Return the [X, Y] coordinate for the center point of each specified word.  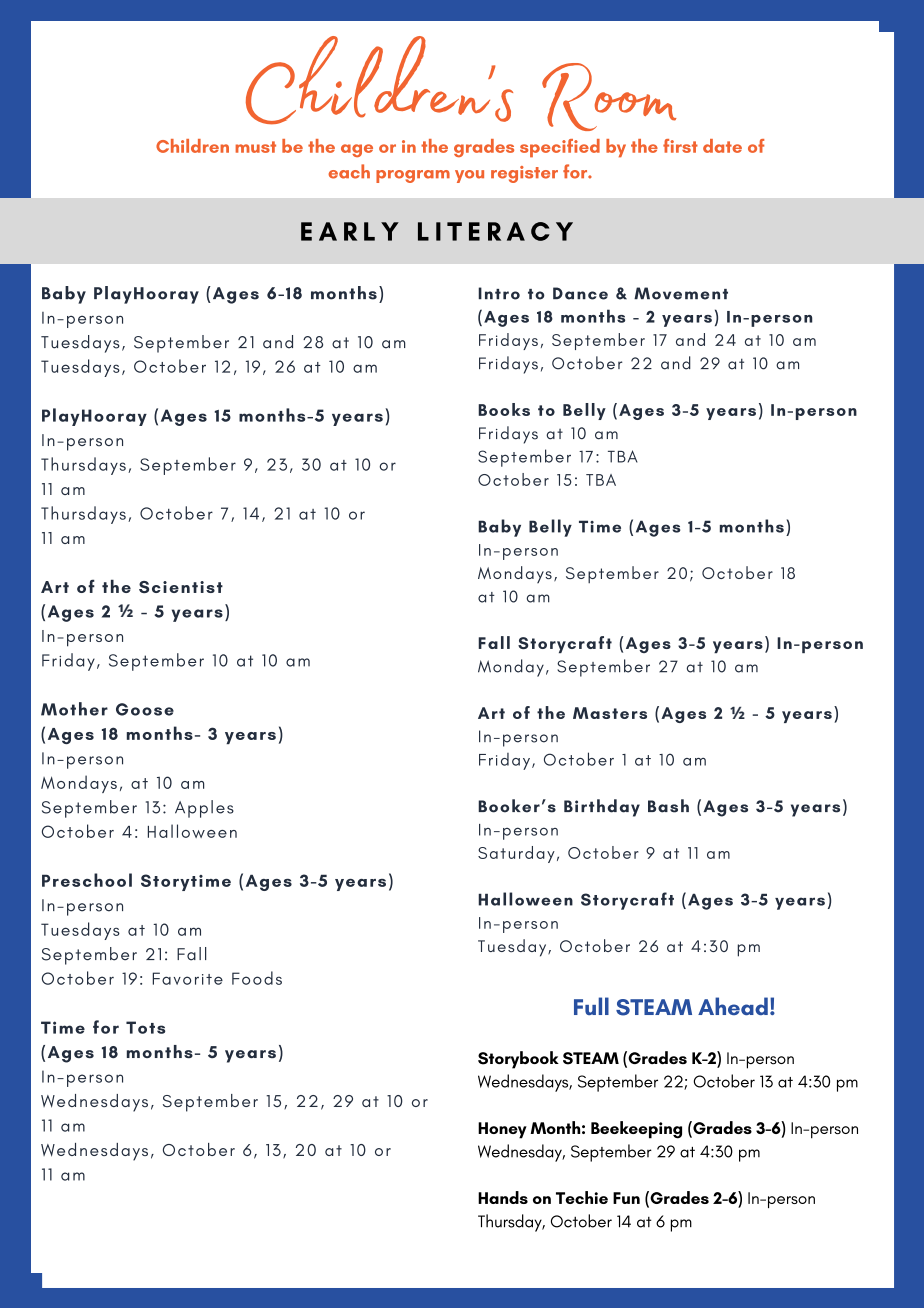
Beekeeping [636, 1130]
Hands [503, 1197]
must [255, 147]
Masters [610, 713]
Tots [145, 1027]
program [413, 176]
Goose [145, 709]
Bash [668, 806]
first [680, 146]
